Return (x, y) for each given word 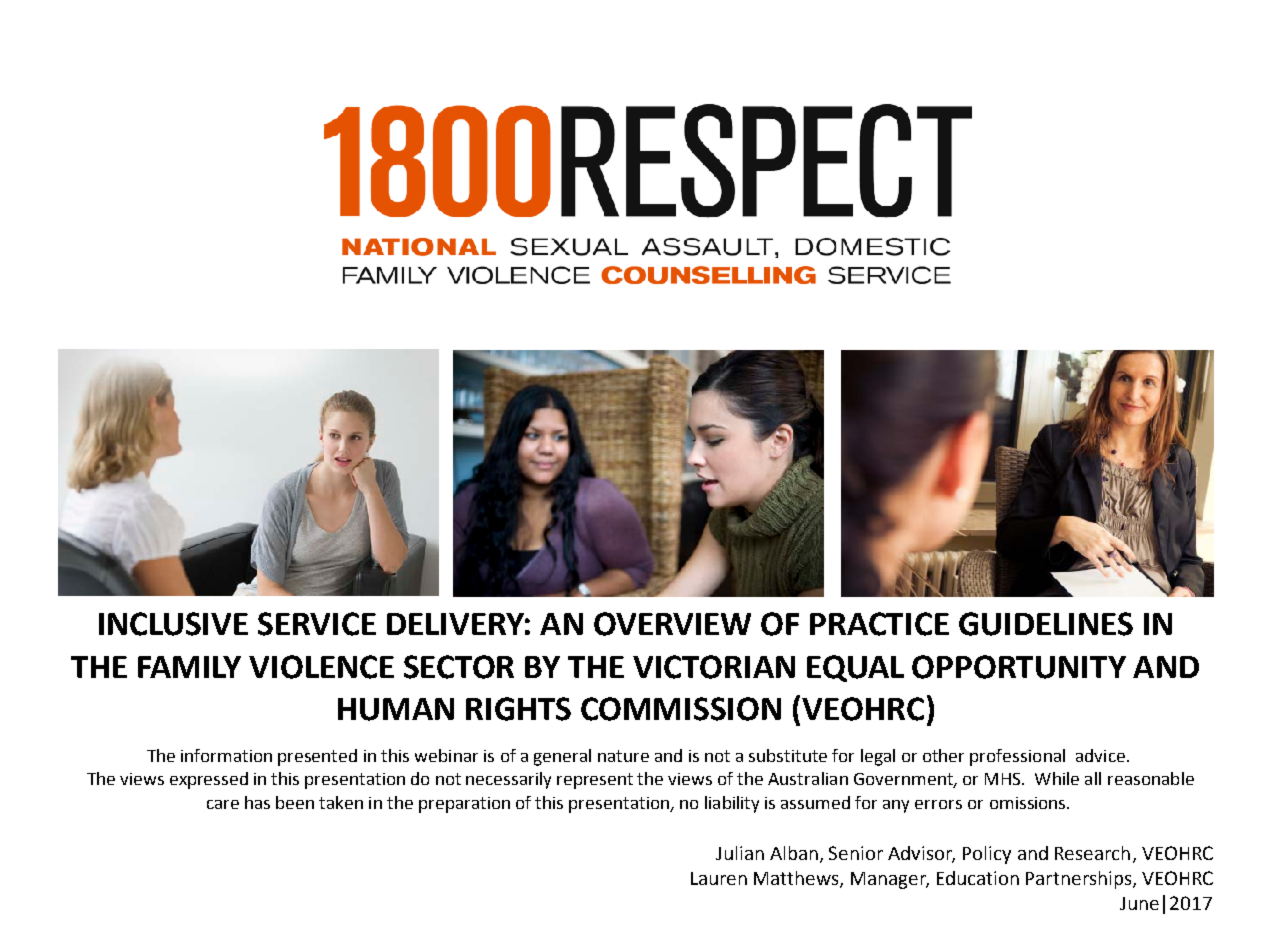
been (295, 802)
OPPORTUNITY (1019, 667)
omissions (1029, 803)
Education (978, 878)
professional (1017, 757)
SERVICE (317, 624)
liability (732, 804)
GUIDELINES (1046, 624)
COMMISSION (681, 709)
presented (317, 757)
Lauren (719, 878)
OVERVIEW (672, 624)
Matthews (797, 879)
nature (623, 756)
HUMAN (396, 709)
